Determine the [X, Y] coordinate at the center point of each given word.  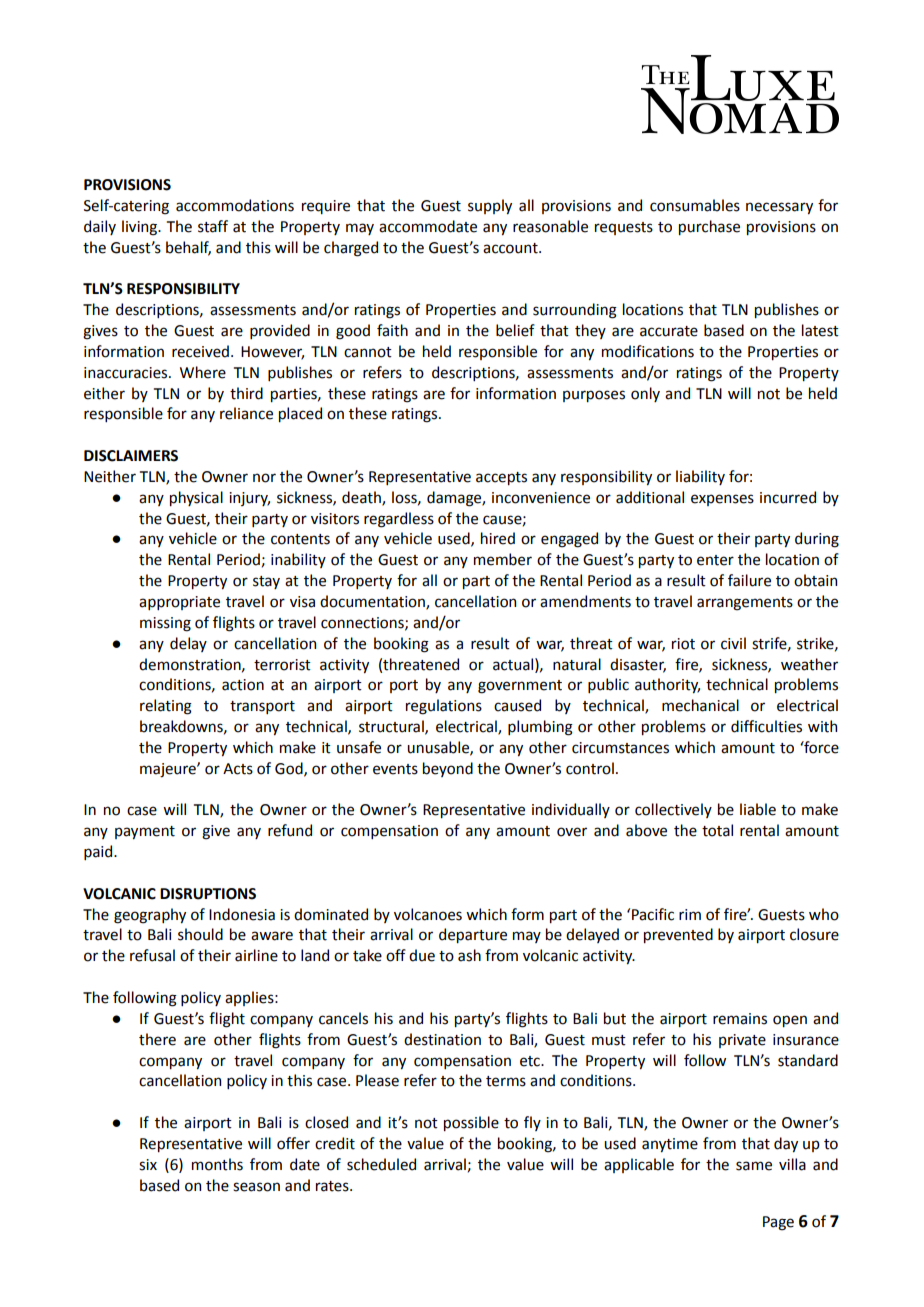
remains [740, 1019]
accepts [501, 478]
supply [490, 206]
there [157, 1039]
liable [758, 809]
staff [213, 226]
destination [442, 1039]
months [217, 1164]
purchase [709, 227]
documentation [373, 602]
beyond [448, 769]
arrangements [745, 604]
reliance [246, 413]
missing [165, 624]
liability [700, 477]
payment [145, 832]
